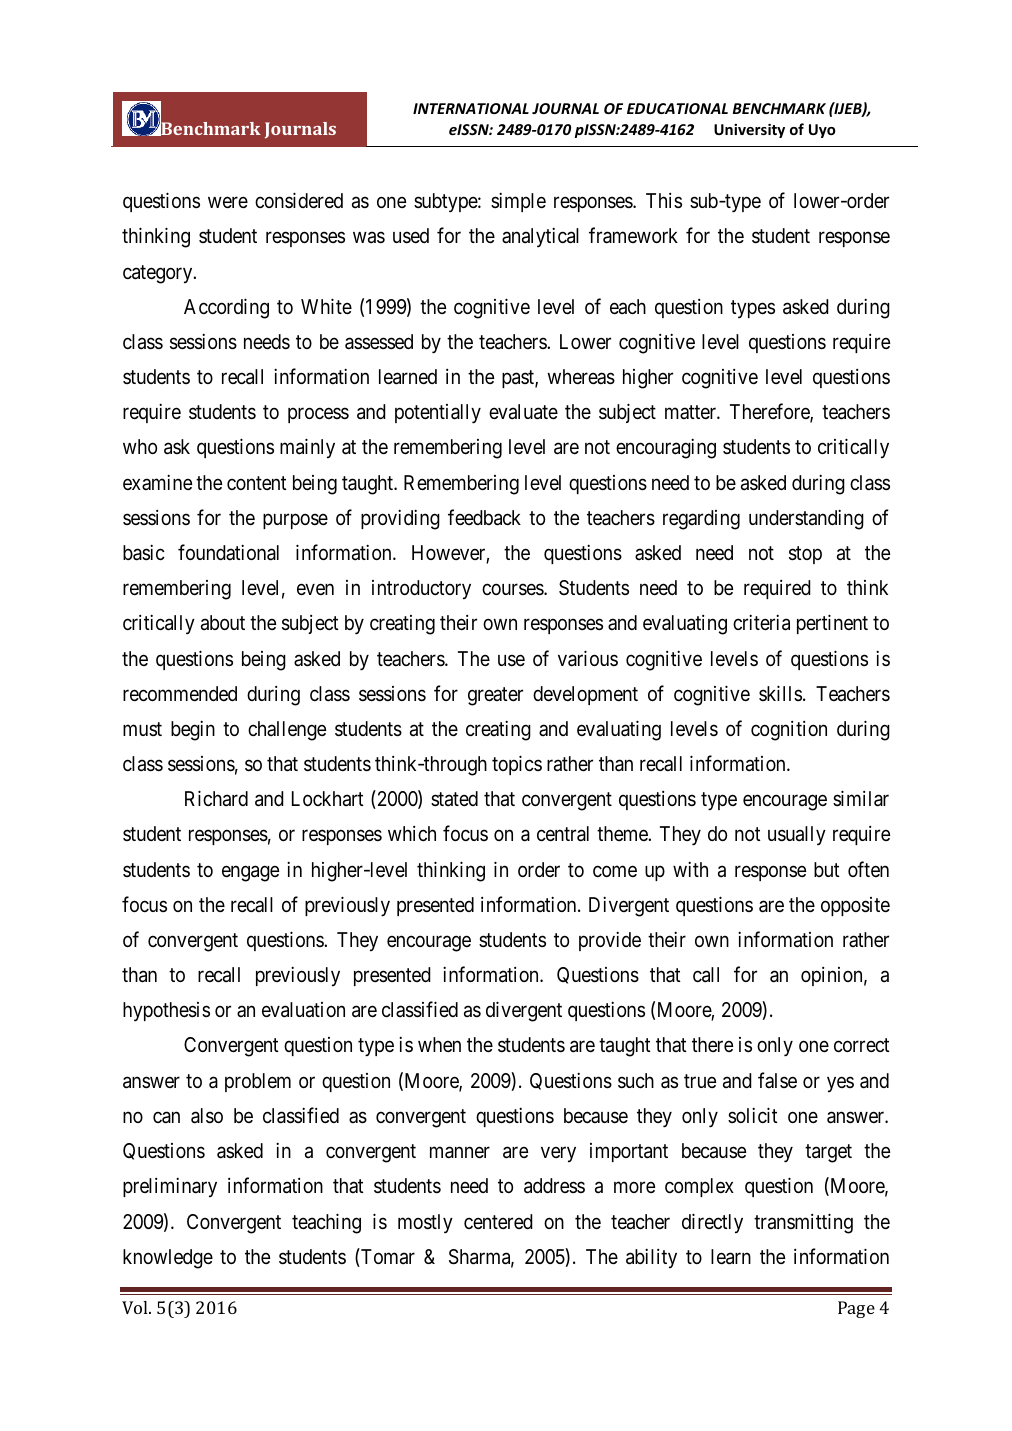  I want to click on INTERNATIONAL, so click(471, 108).
